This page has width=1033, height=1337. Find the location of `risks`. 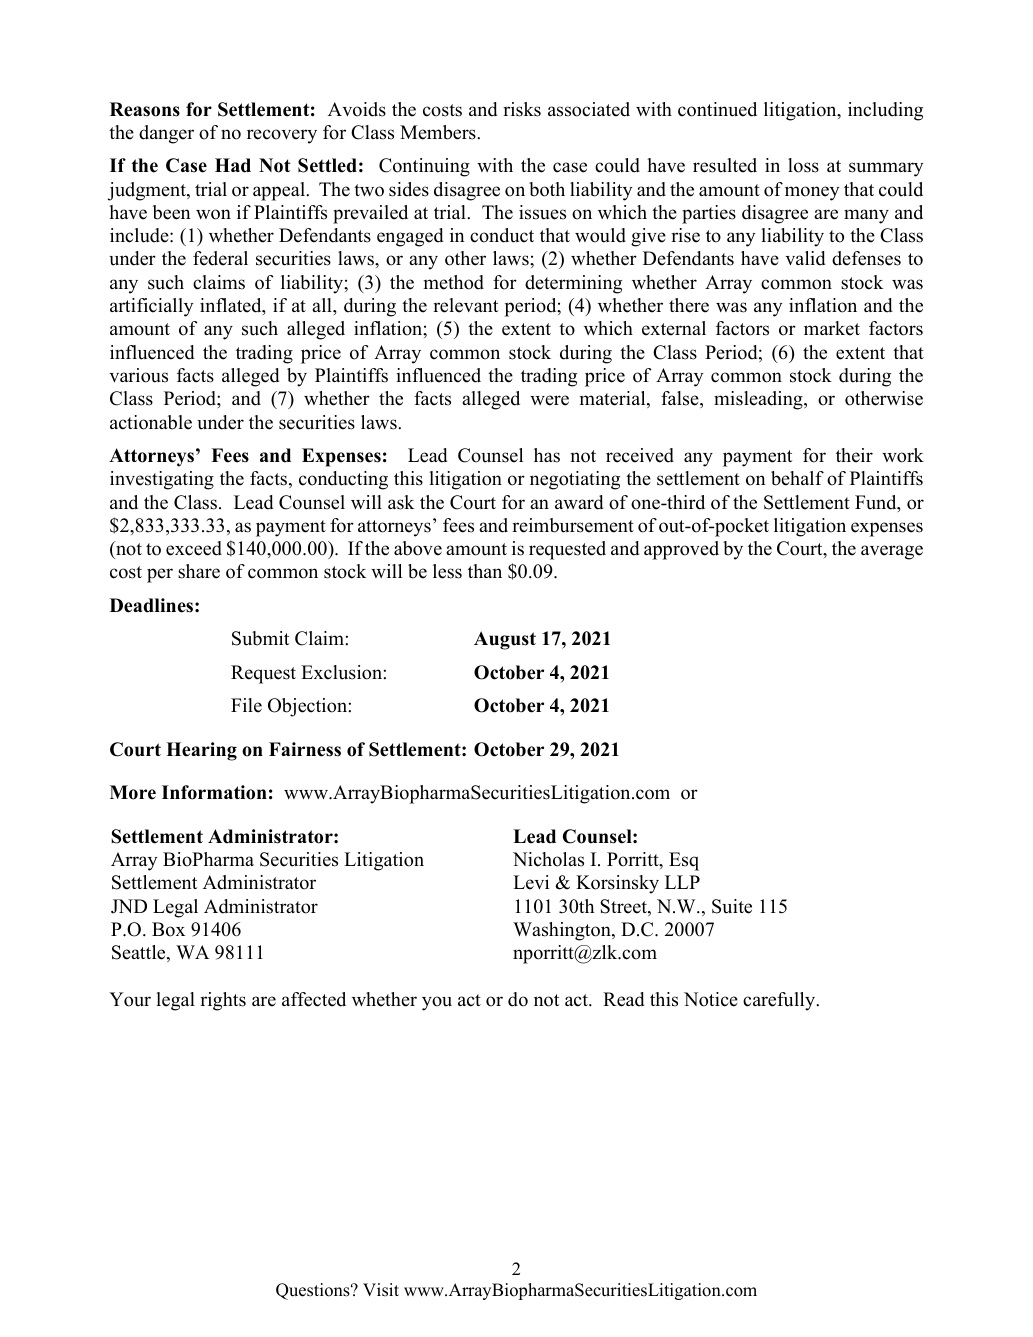

risks is located at coordinates (522, 109).
